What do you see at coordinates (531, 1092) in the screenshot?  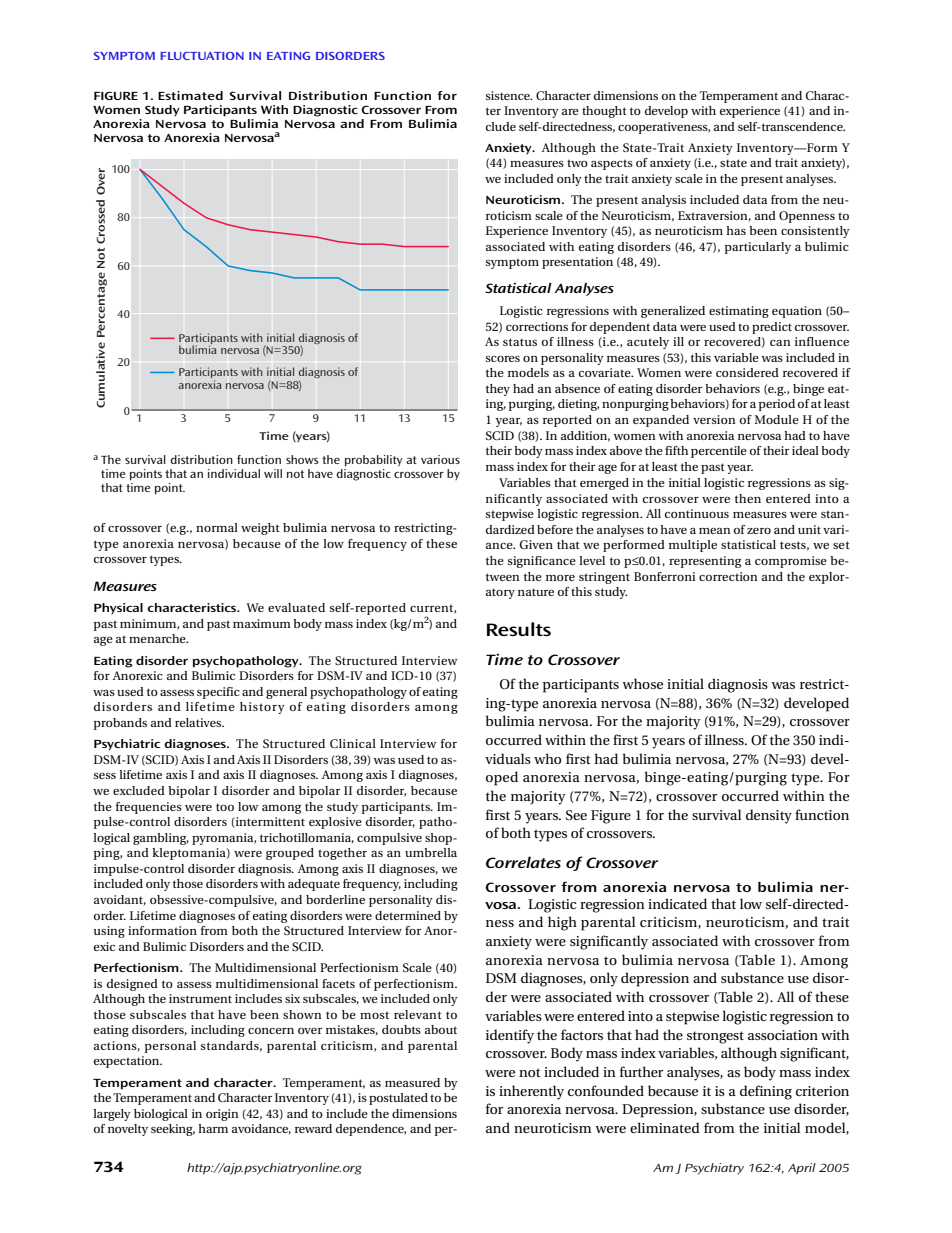 I see `inherently` at bounding box center [531, 1092].
